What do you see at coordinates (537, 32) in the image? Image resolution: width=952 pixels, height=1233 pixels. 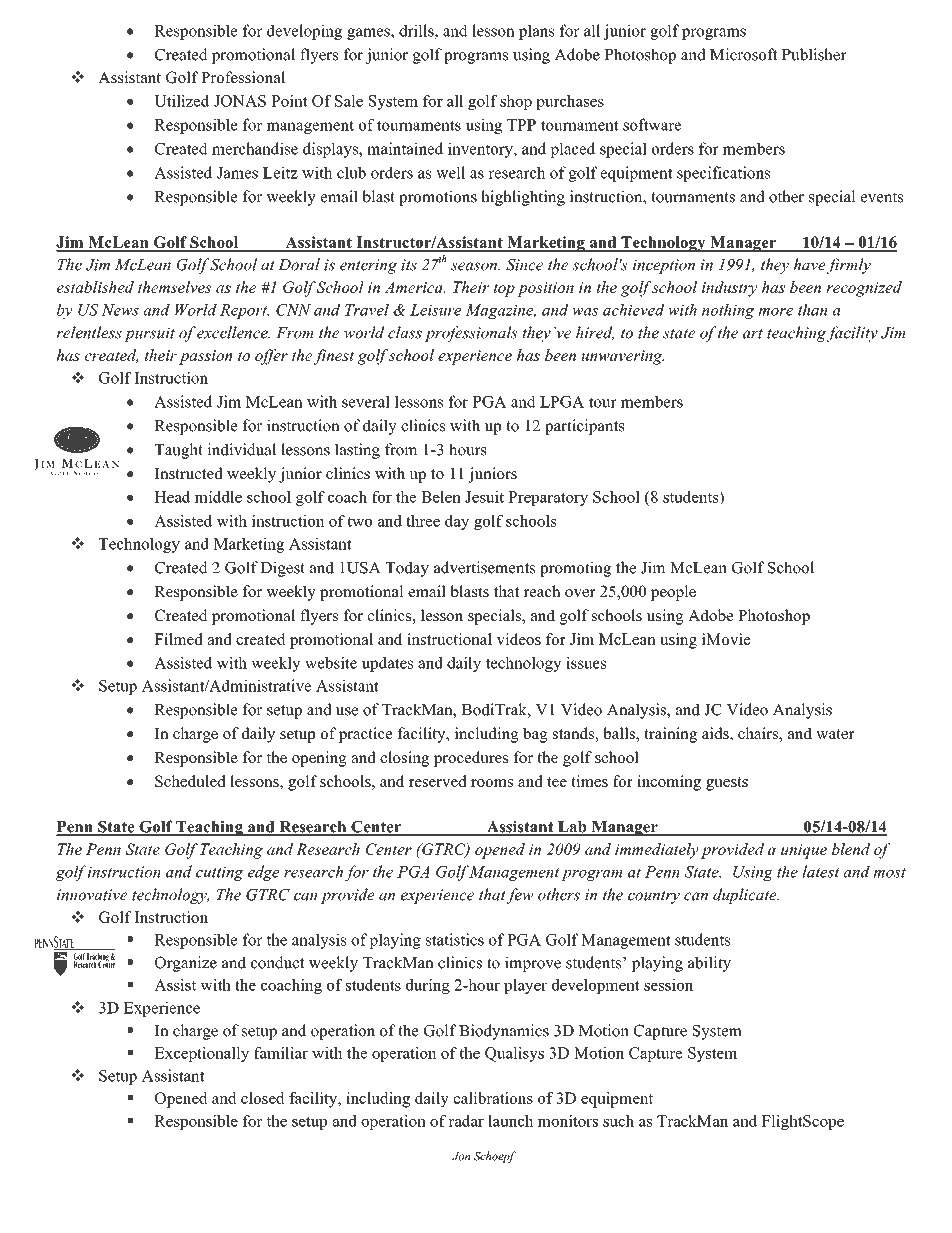 I see `plans` at bounding box center [537, 32].
